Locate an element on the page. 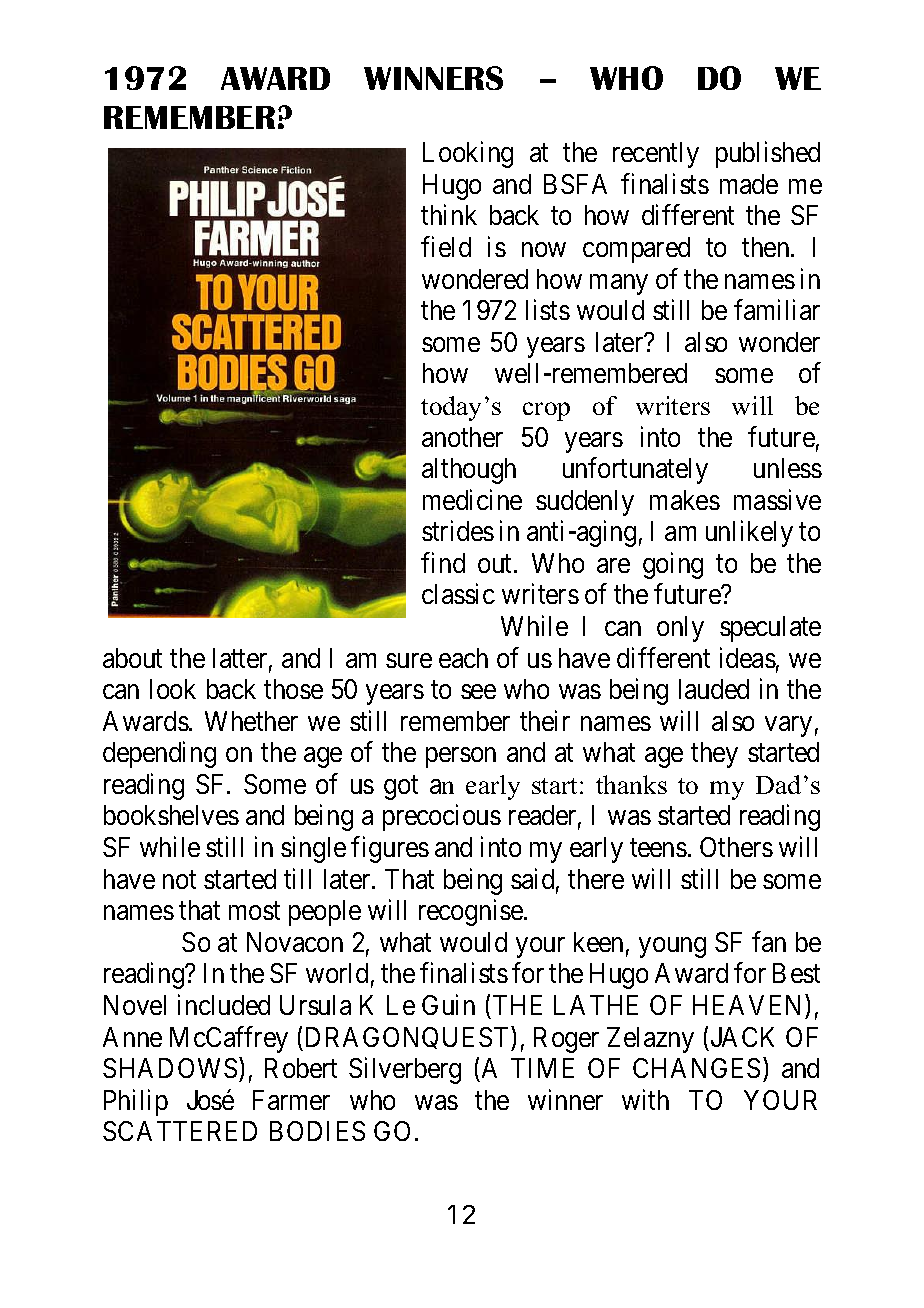  think is located at coordinates (449, 215).
